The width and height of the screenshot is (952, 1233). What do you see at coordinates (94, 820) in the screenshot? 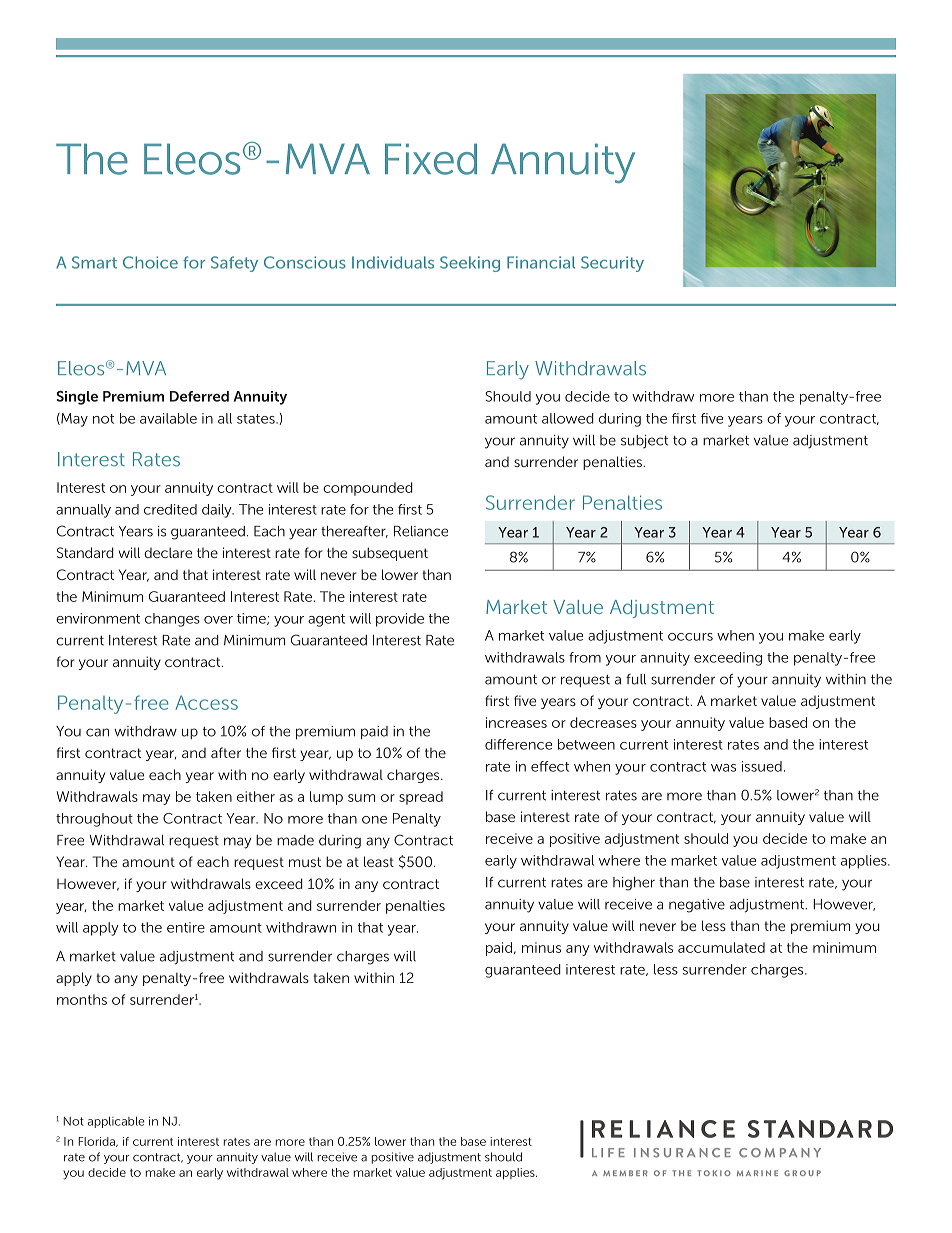
I see `throughout` at bounding box center [94, 820].
